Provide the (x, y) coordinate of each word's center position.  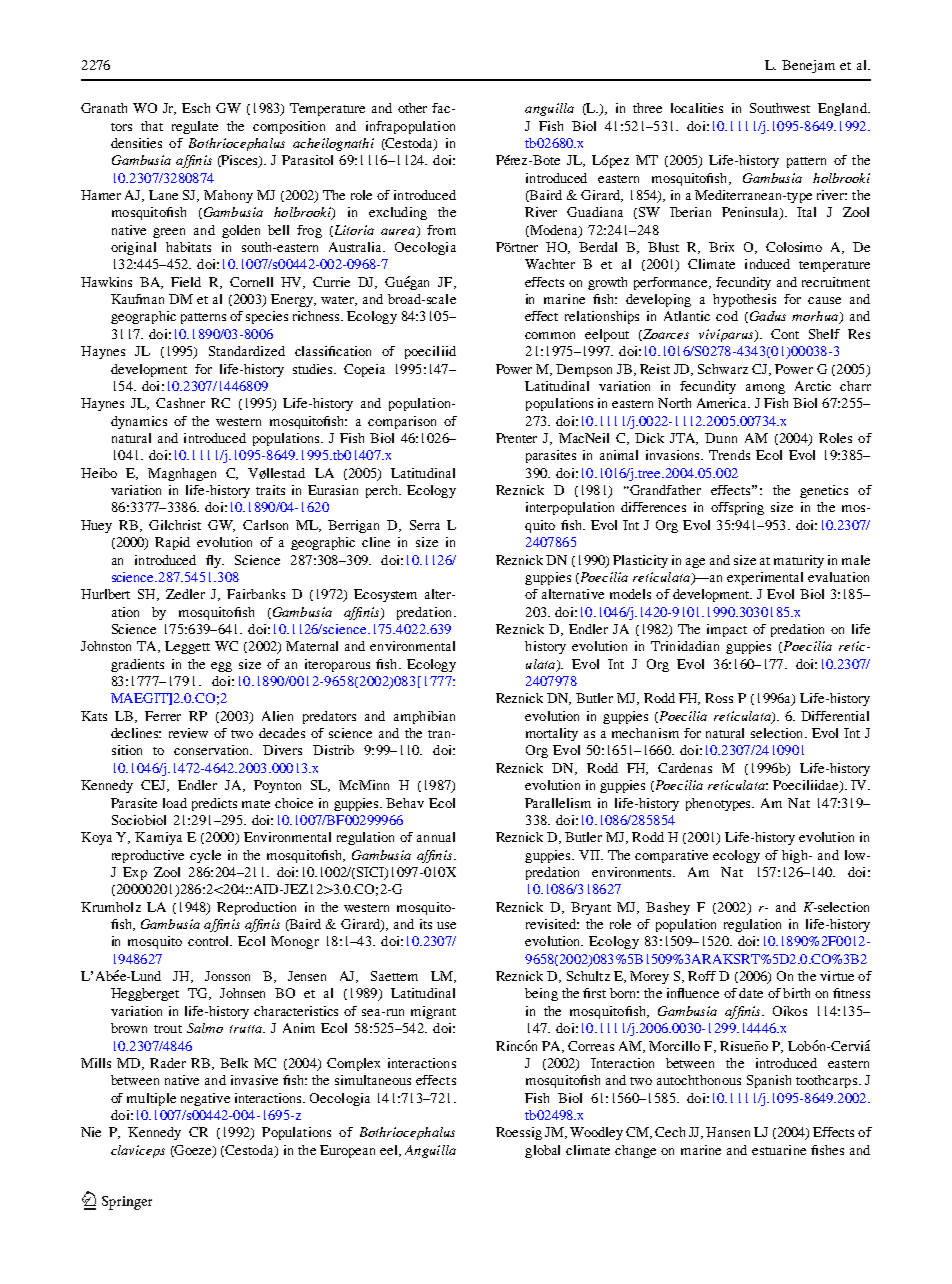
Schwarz (723, 369)
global (542, 1151)
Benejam (808, 66)
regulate (195, 127)
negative (205, 1099)
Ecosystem (385, 595)
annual (436, 837)
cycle (205, 856)
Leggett (187, 647)
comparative (671, 856)
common (550, 335)
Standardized (247, 351)
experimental (765, 578)
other (412, 108)
